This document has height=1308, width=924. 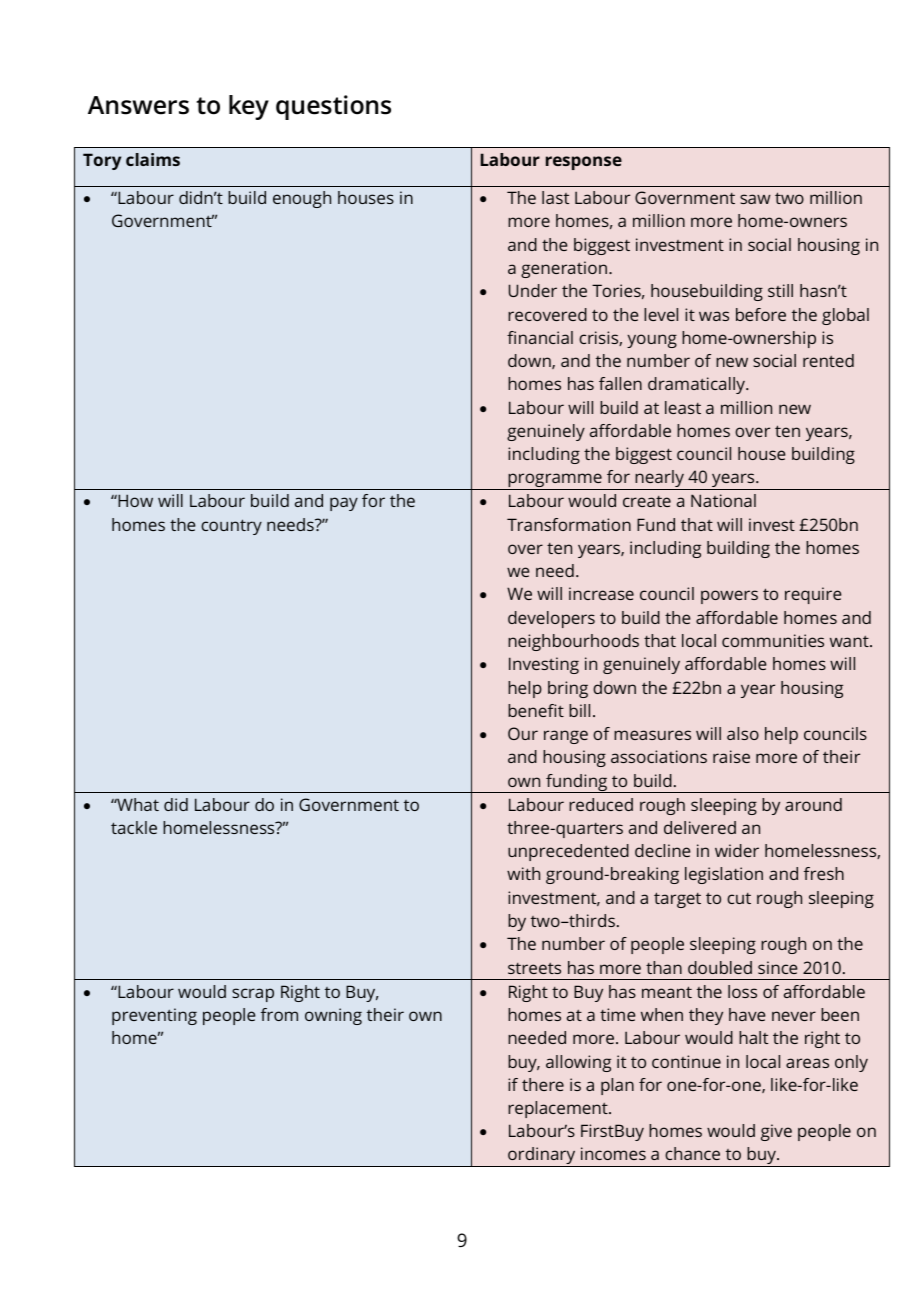 What do you see at coordinates (231, 527) in the document?
I see `country` at bounding box center [231, 527].
